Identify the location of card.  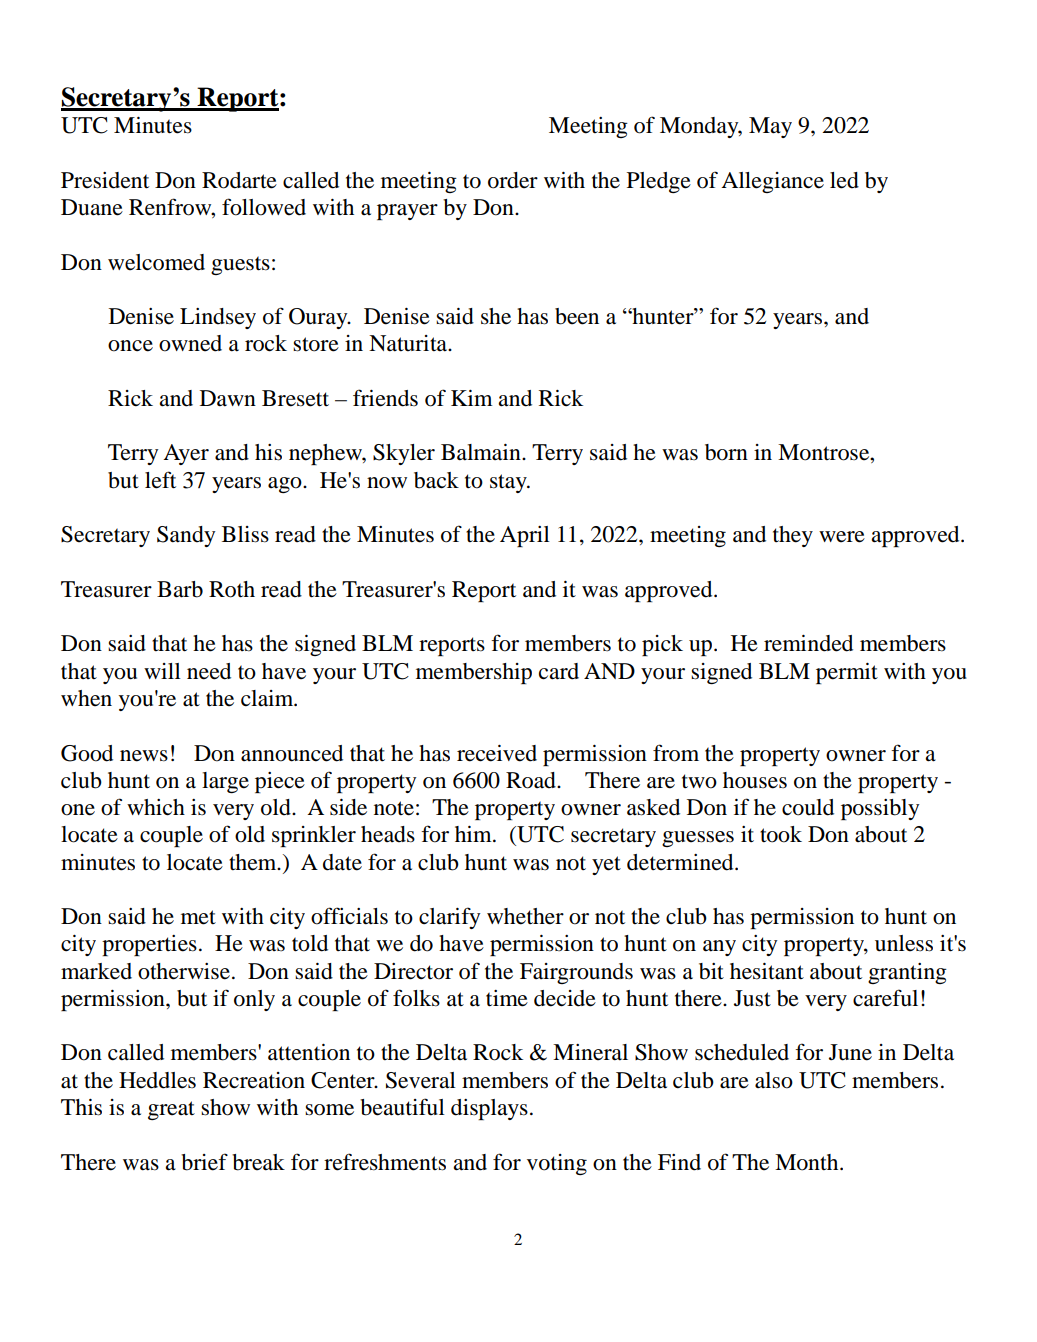
(559, 671).
